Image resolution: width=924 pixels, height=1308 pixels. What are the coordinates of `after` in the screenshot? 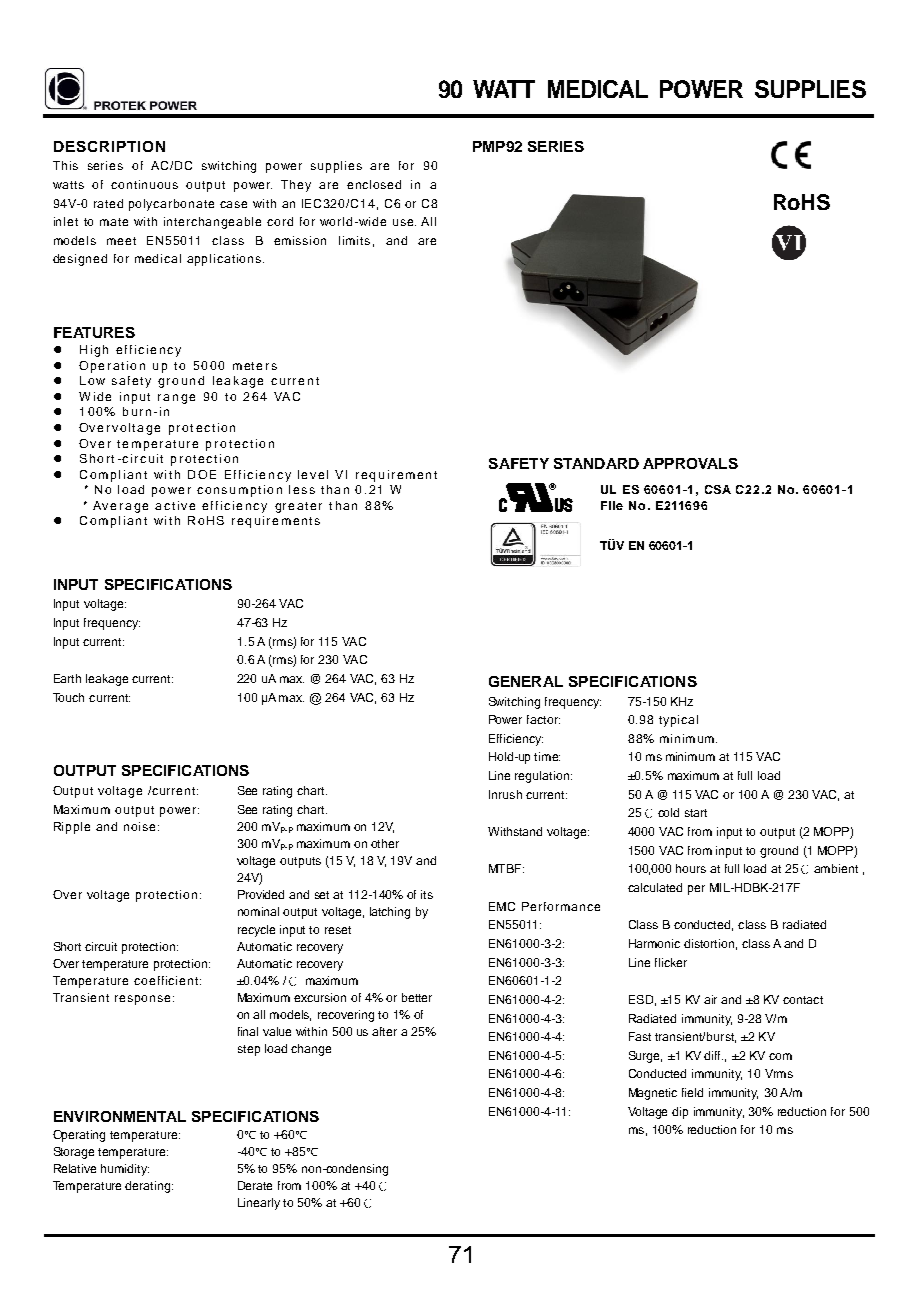 It's located at (384, 1031).
